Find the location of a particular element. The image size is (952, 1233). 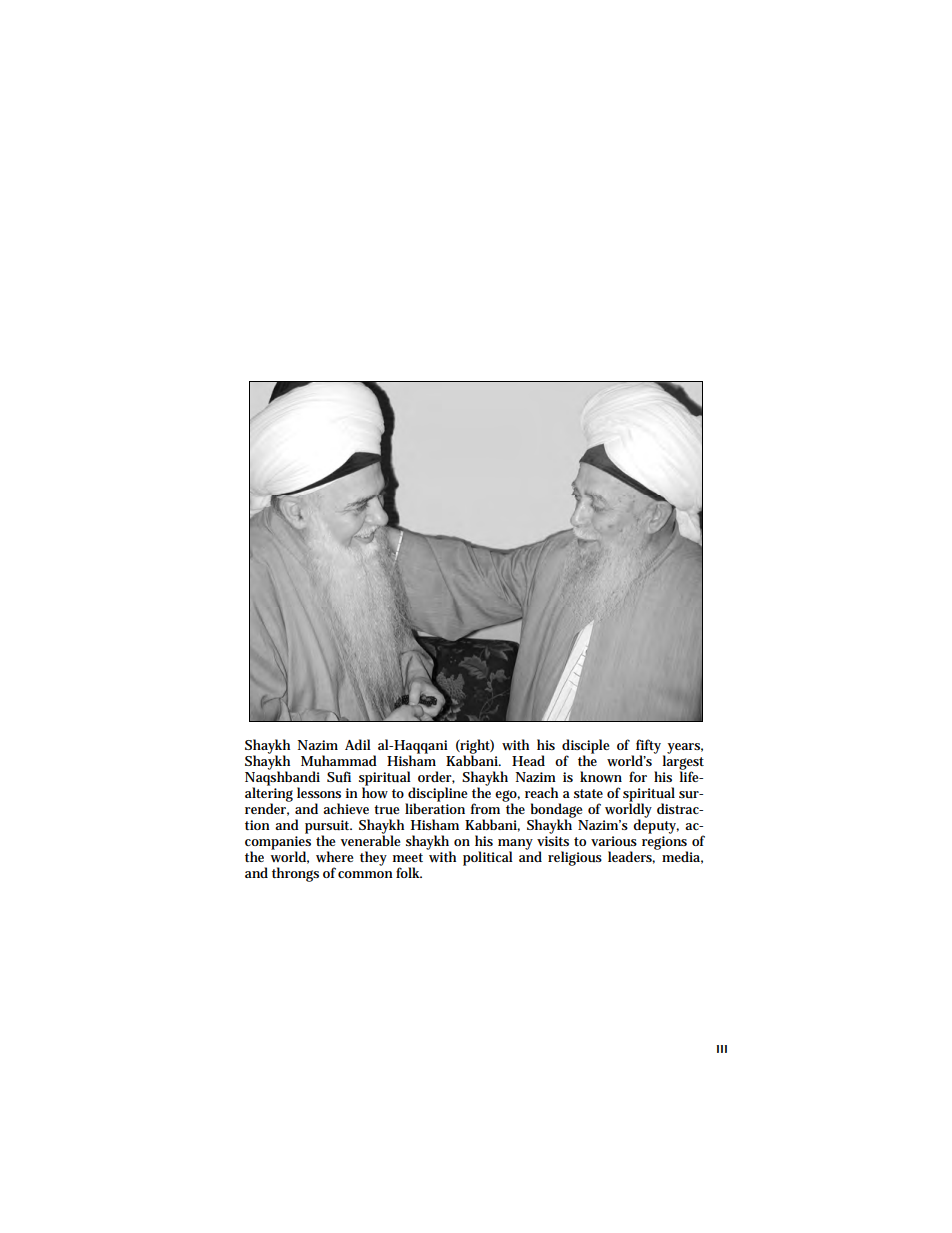

throngs is located at coordinates (295, 874).
